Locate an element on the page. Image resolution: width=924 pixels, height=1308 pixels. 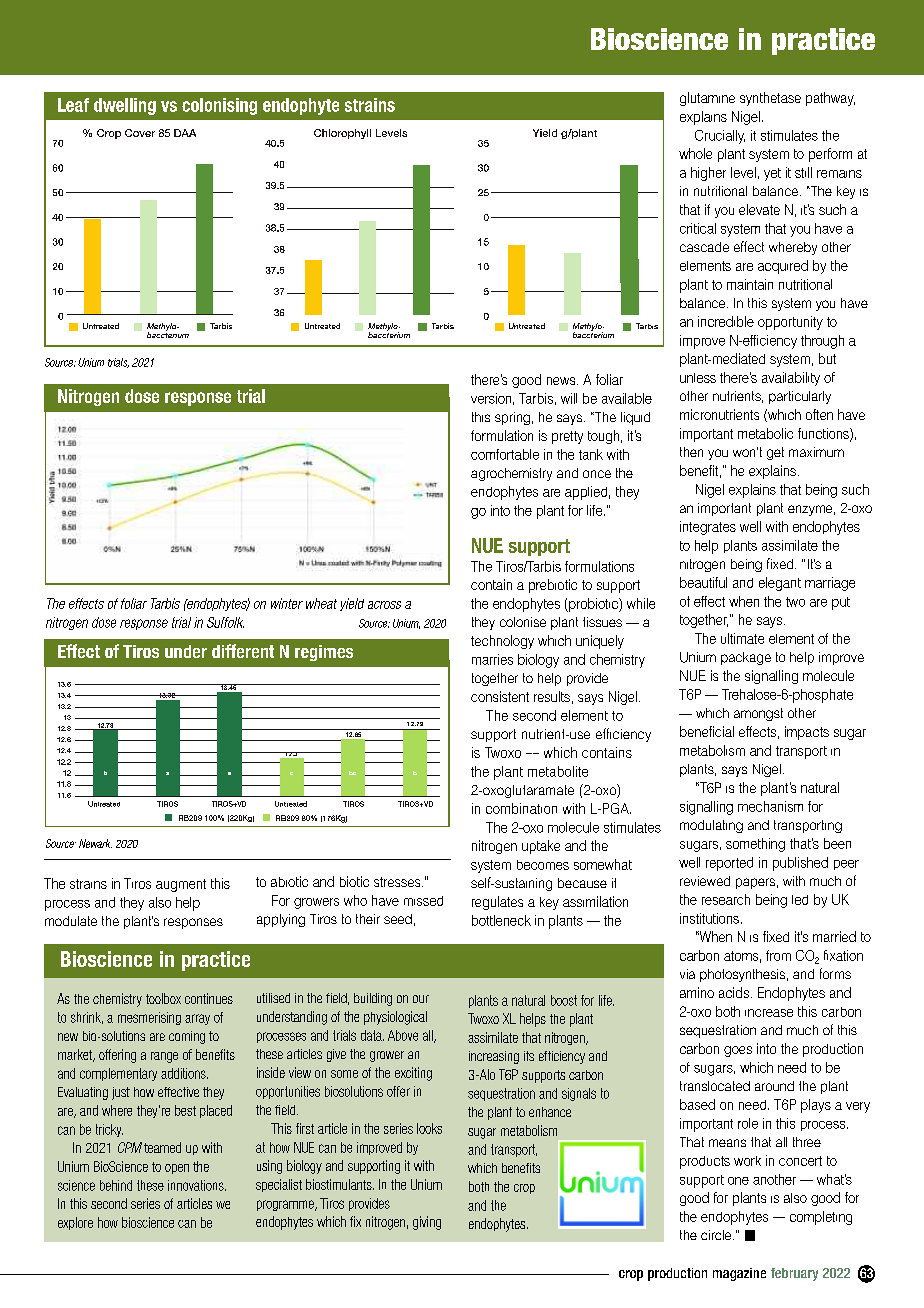
Crucially is located at coordinates (720, 137).
